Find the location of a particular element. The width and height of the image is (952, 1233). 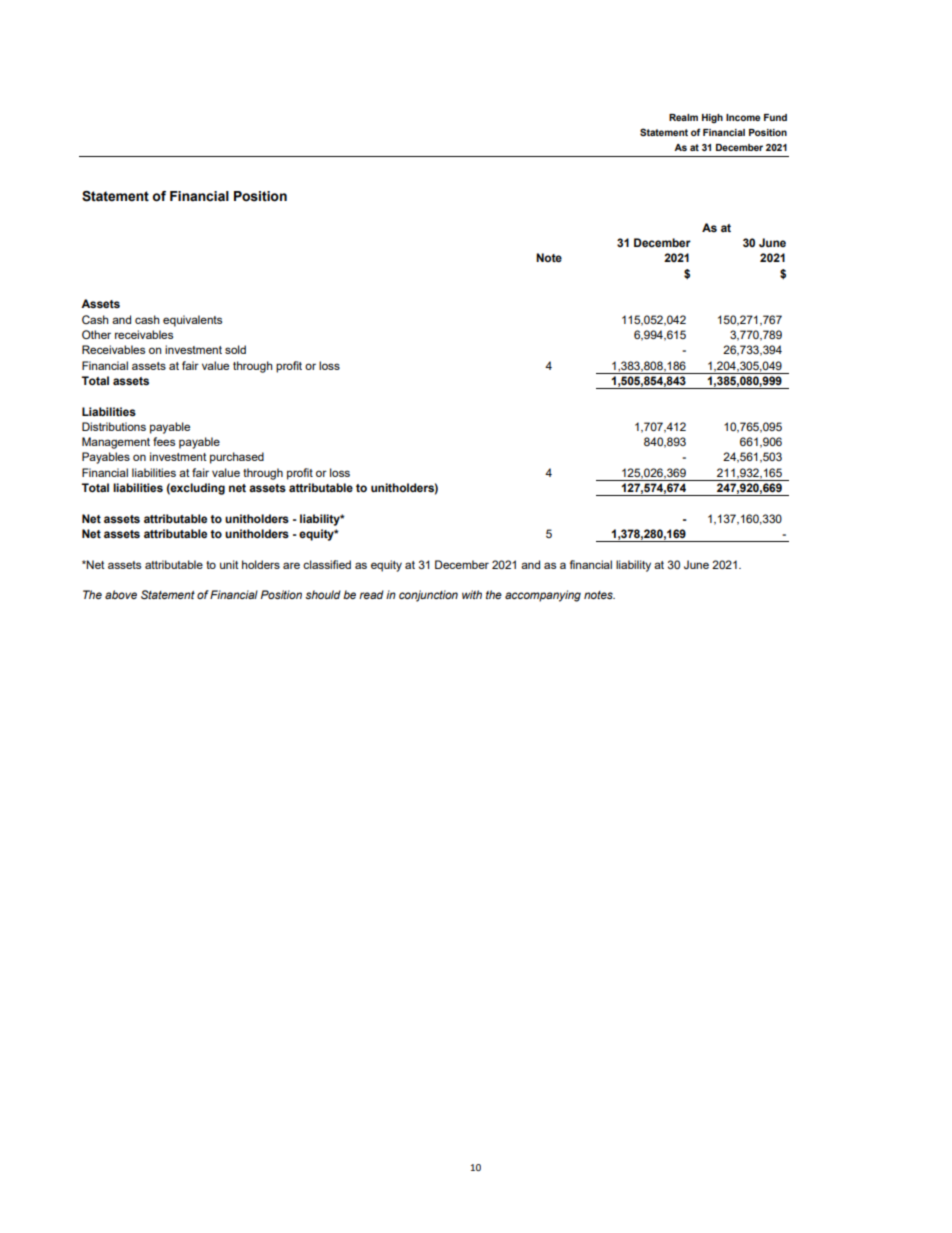

above is located at coordinates (121, 594).
